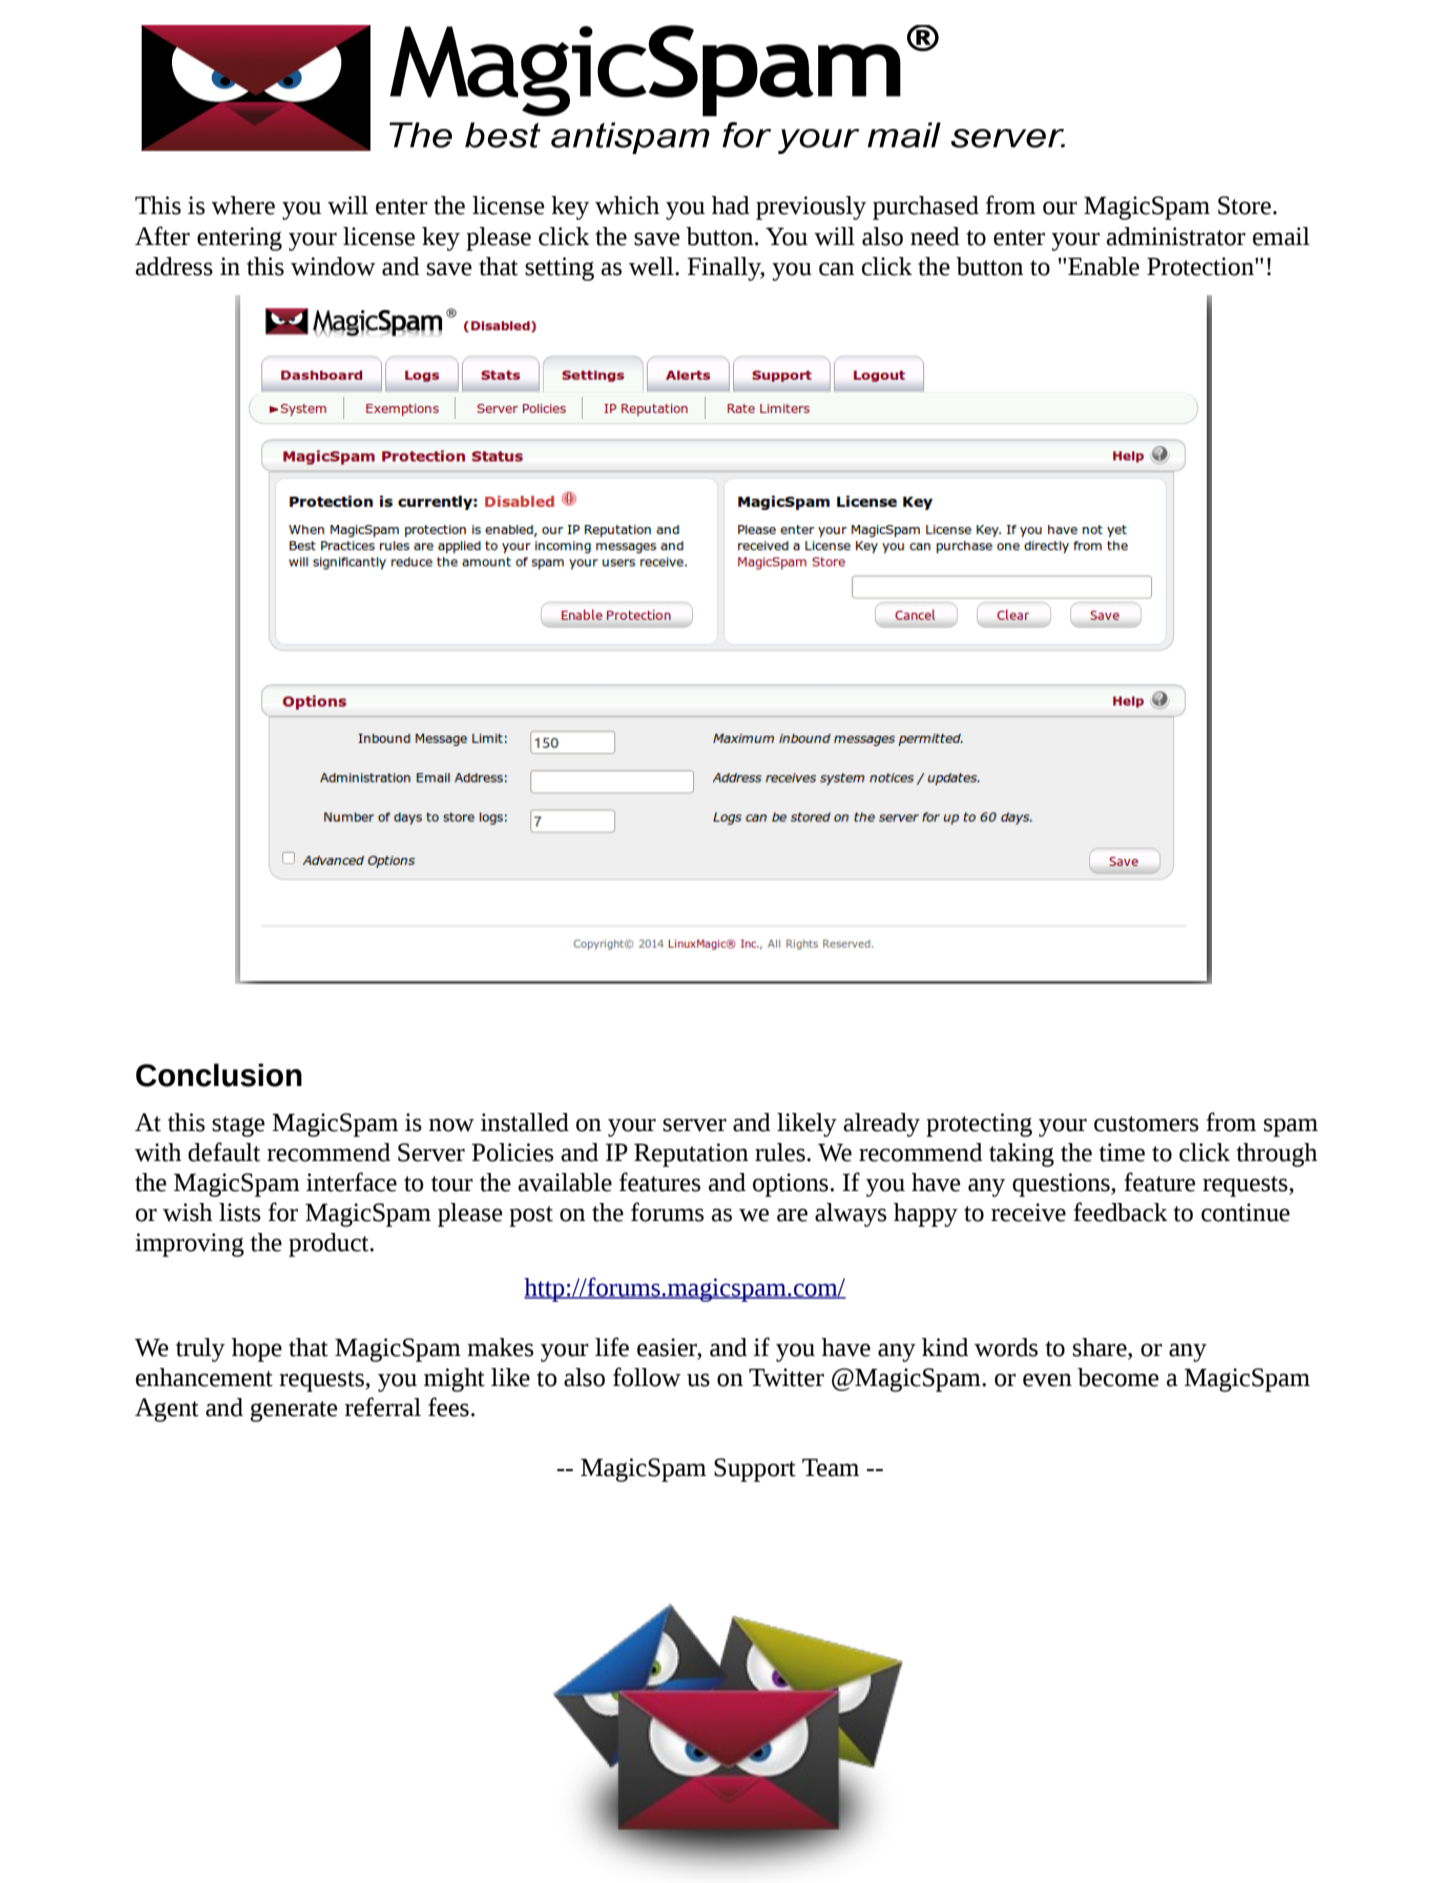 This screenshot has width=1455, height=1883. Describe the element at coordinates (1146, 1124) in the screenshot. I see `customers` at that location.
